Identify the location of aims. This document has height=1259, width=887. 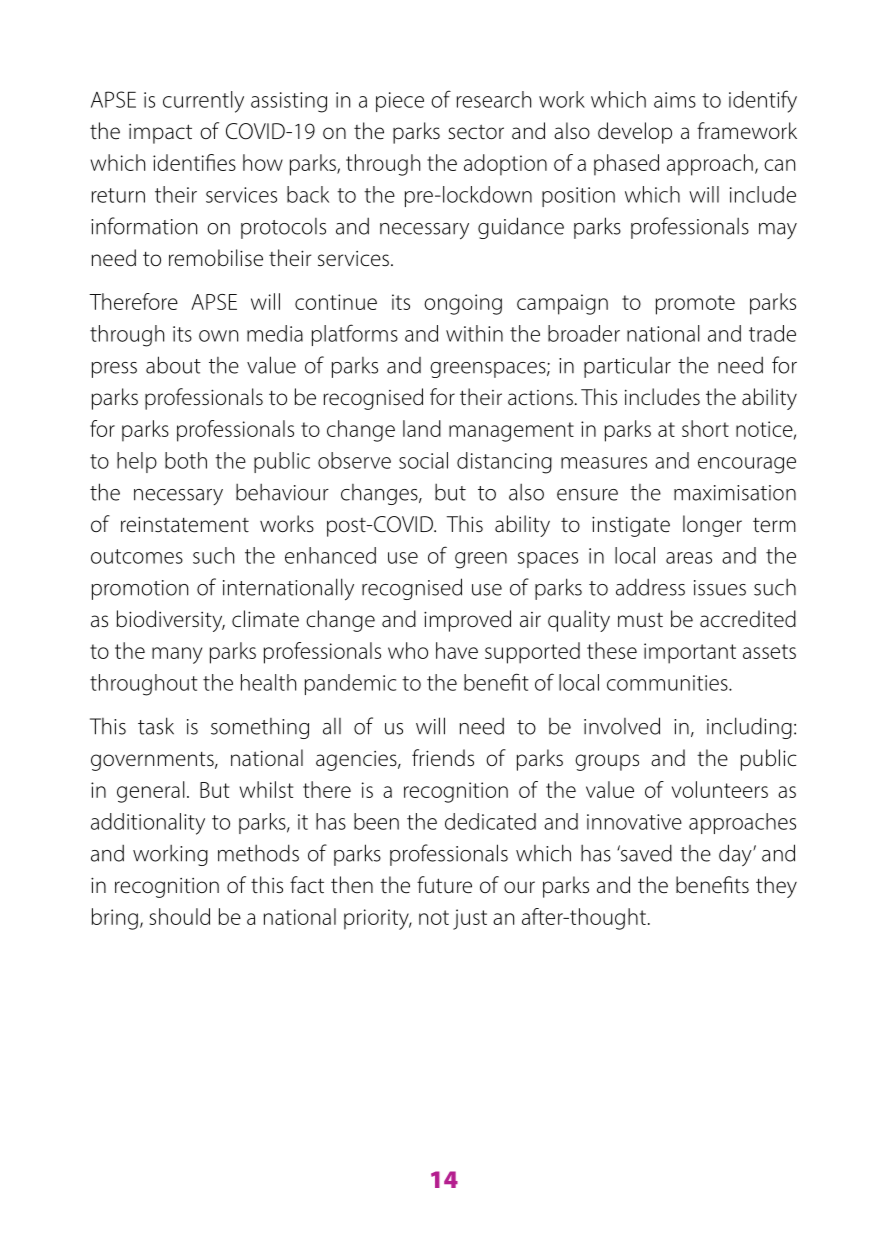
(675, 100).
